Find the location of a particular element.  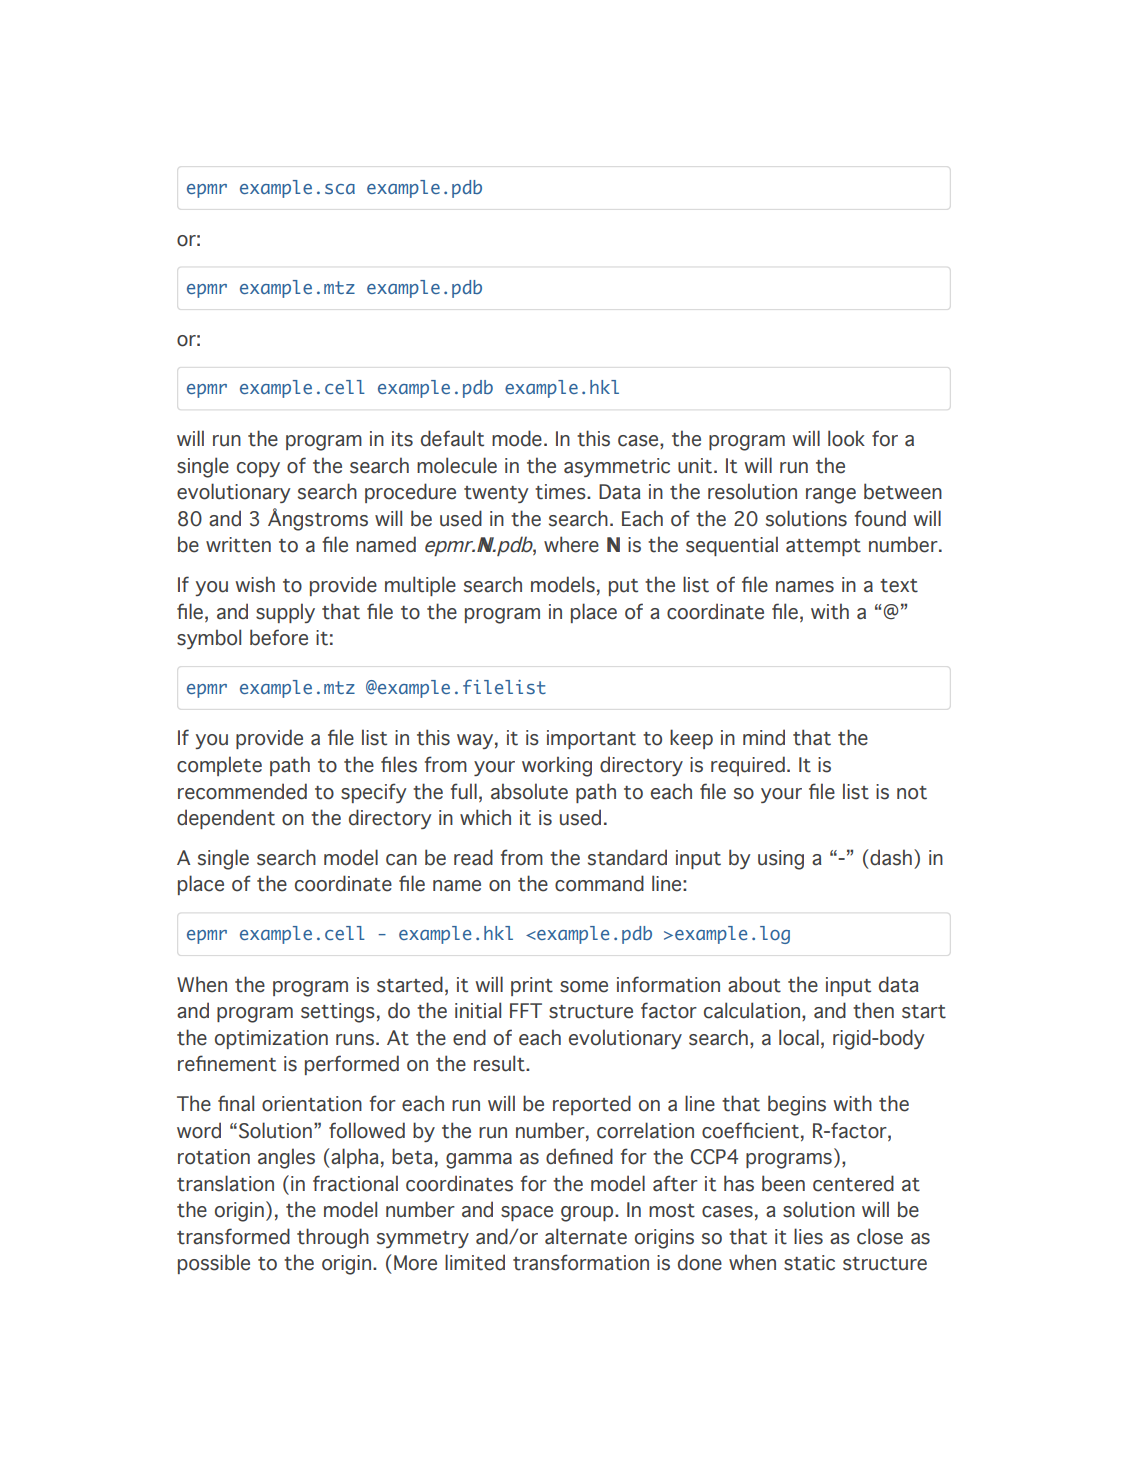

copy is located at coordinates (258, 469).
